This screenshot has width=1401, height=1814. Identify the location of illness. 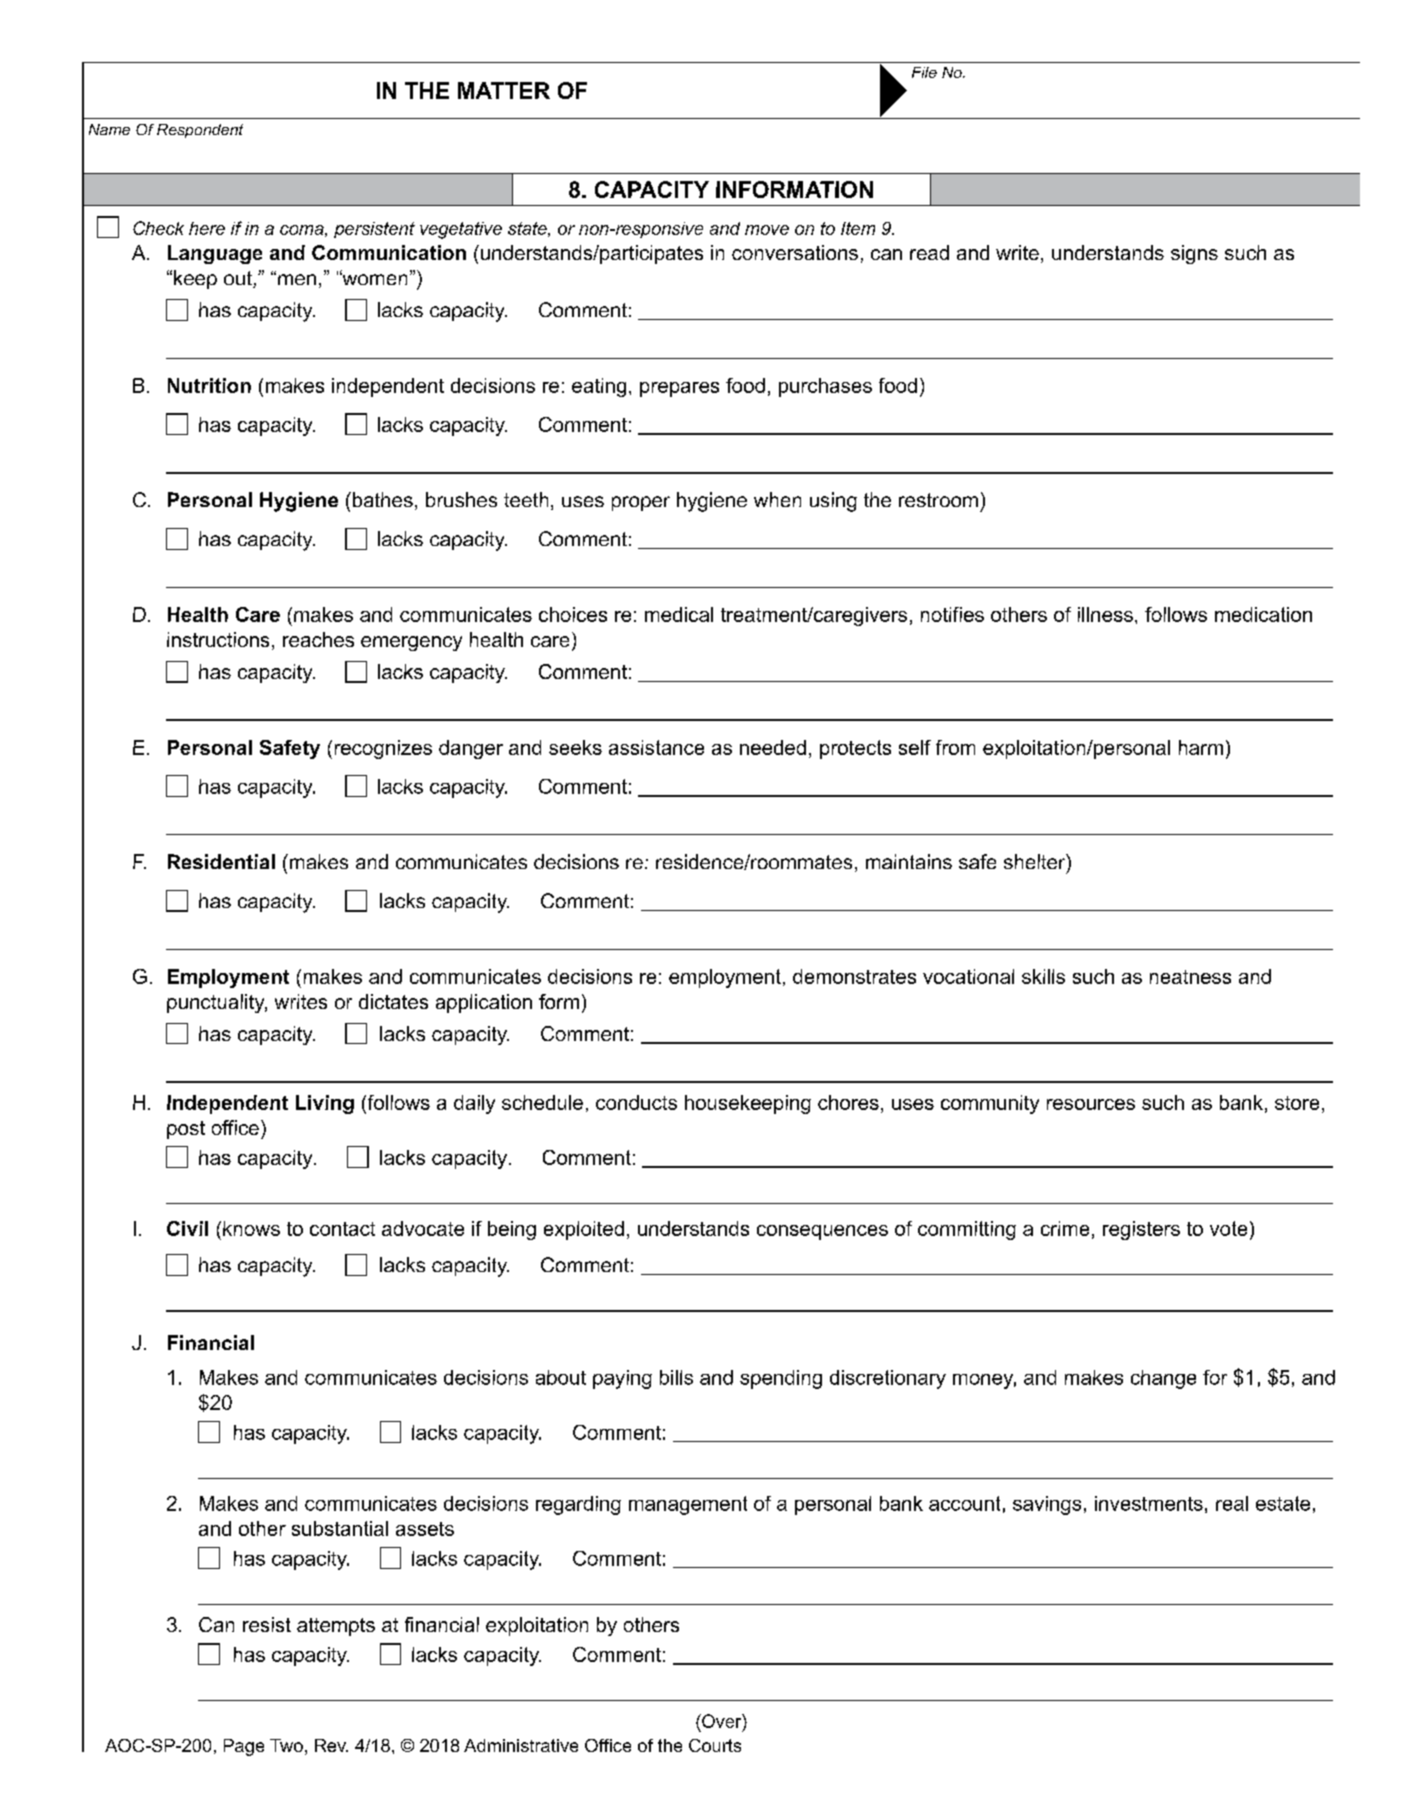
(1105, 614).
